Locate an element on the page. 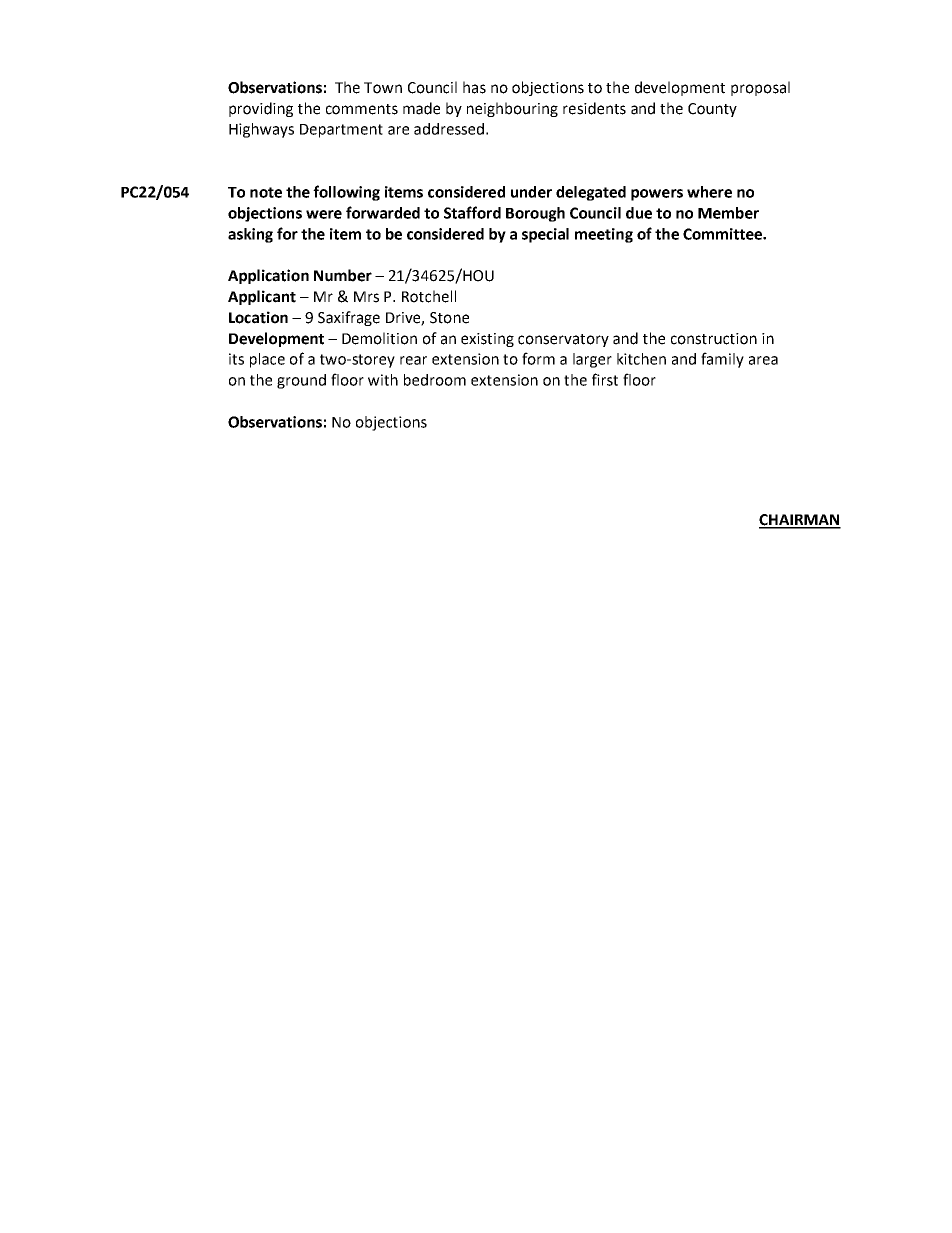  Applicant is located at coordinates (262, 297).
